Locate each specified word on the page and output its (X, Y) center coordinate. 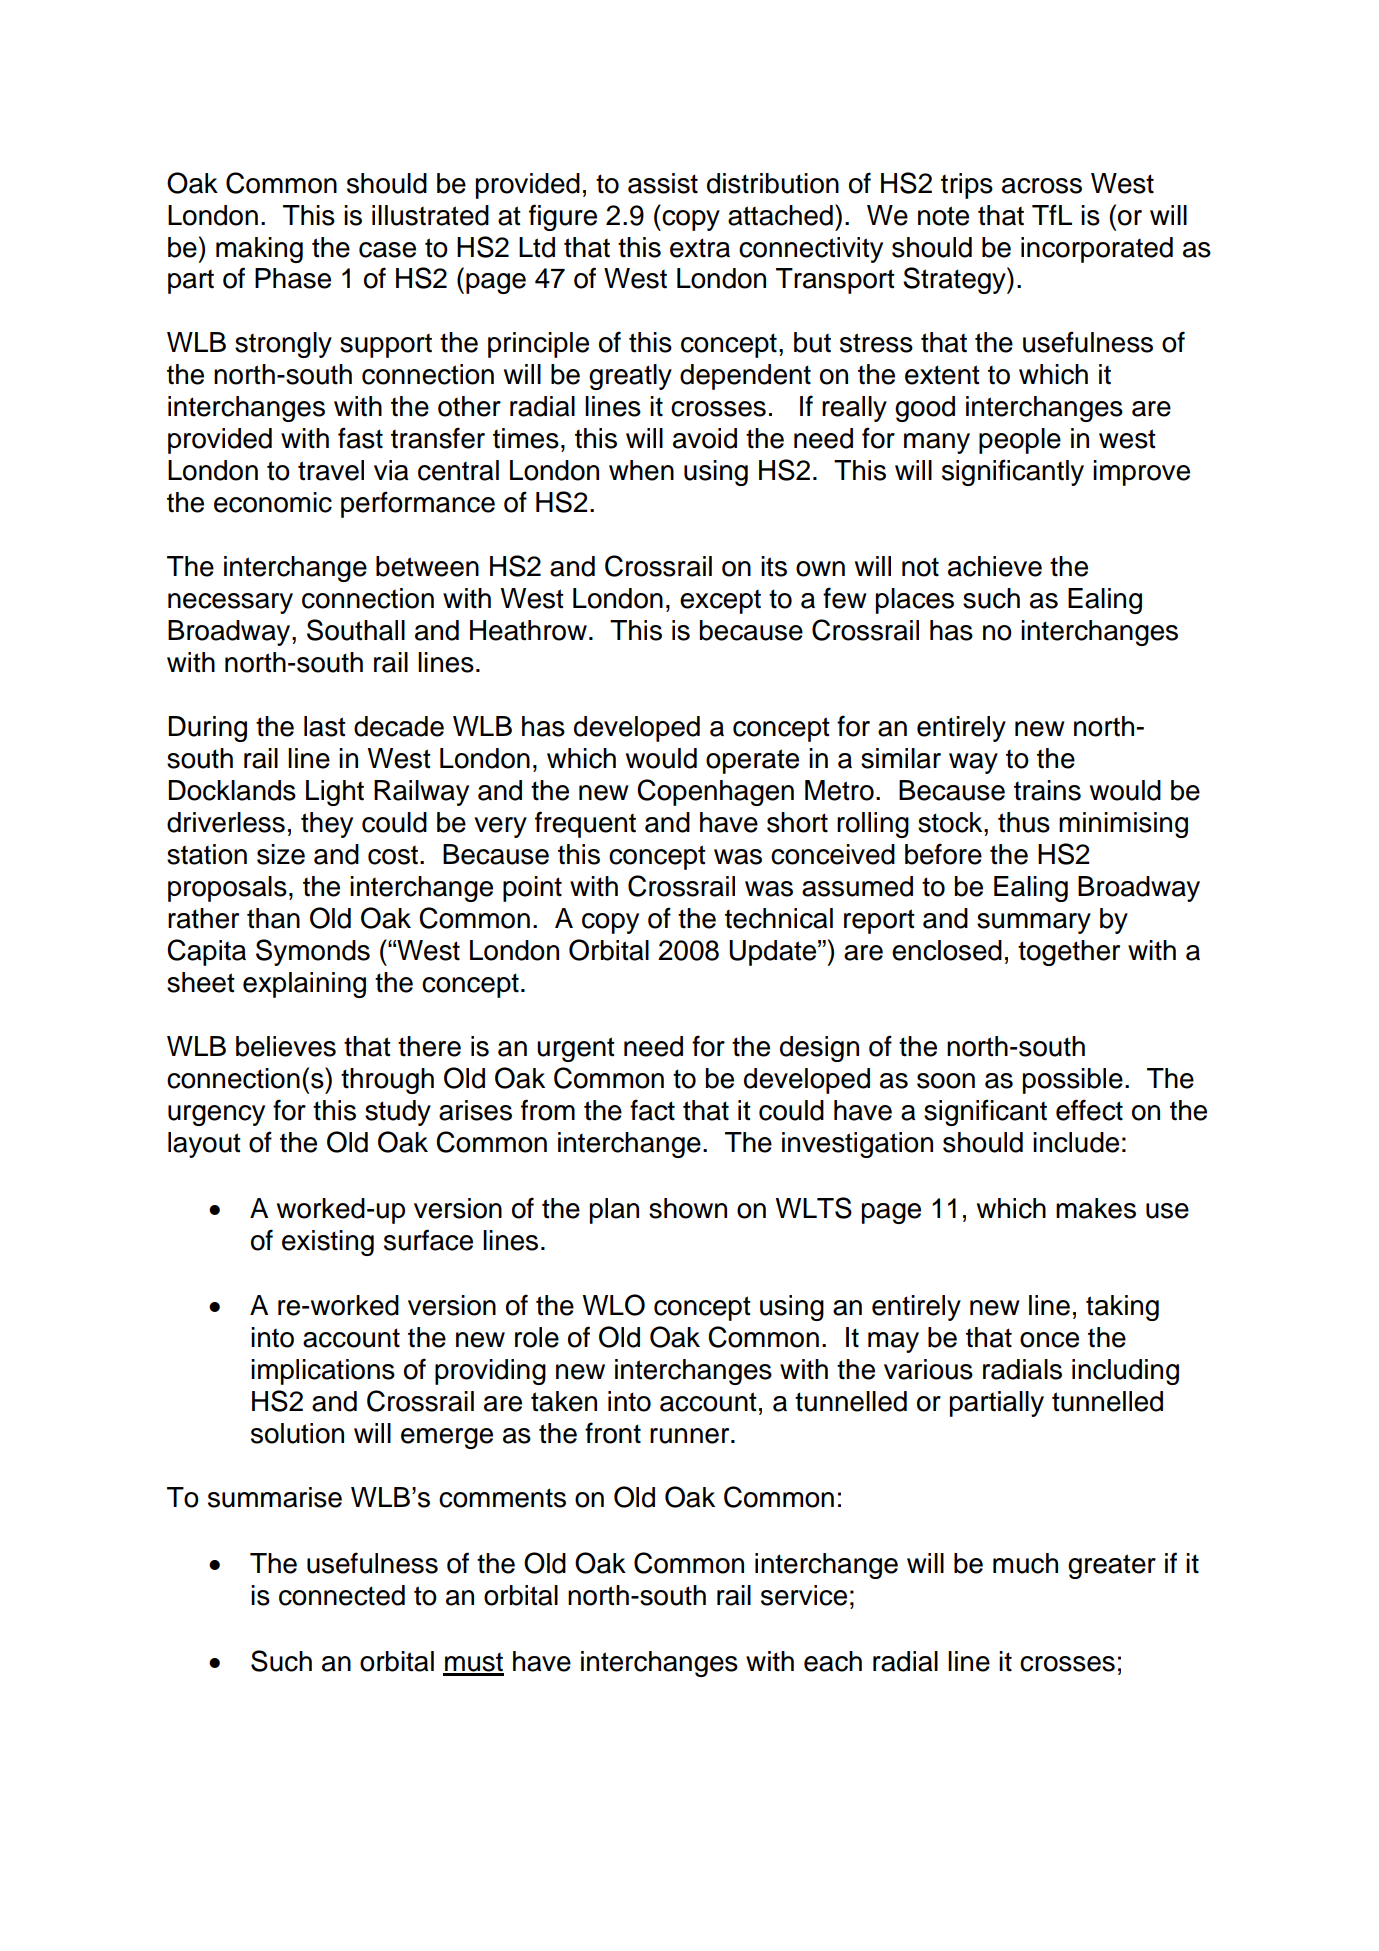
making (259, 250)
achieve (995, 566)
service (804, 1595)
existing (328, 1243)
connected (342, 1595)
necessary (230, 603)
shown (688, 1208)
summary (1034, 923)
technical (779, 918)
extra (700, 248)
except (720, 602)
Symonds (313, 952)
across (1042, 186)
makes (1096, 1208)
